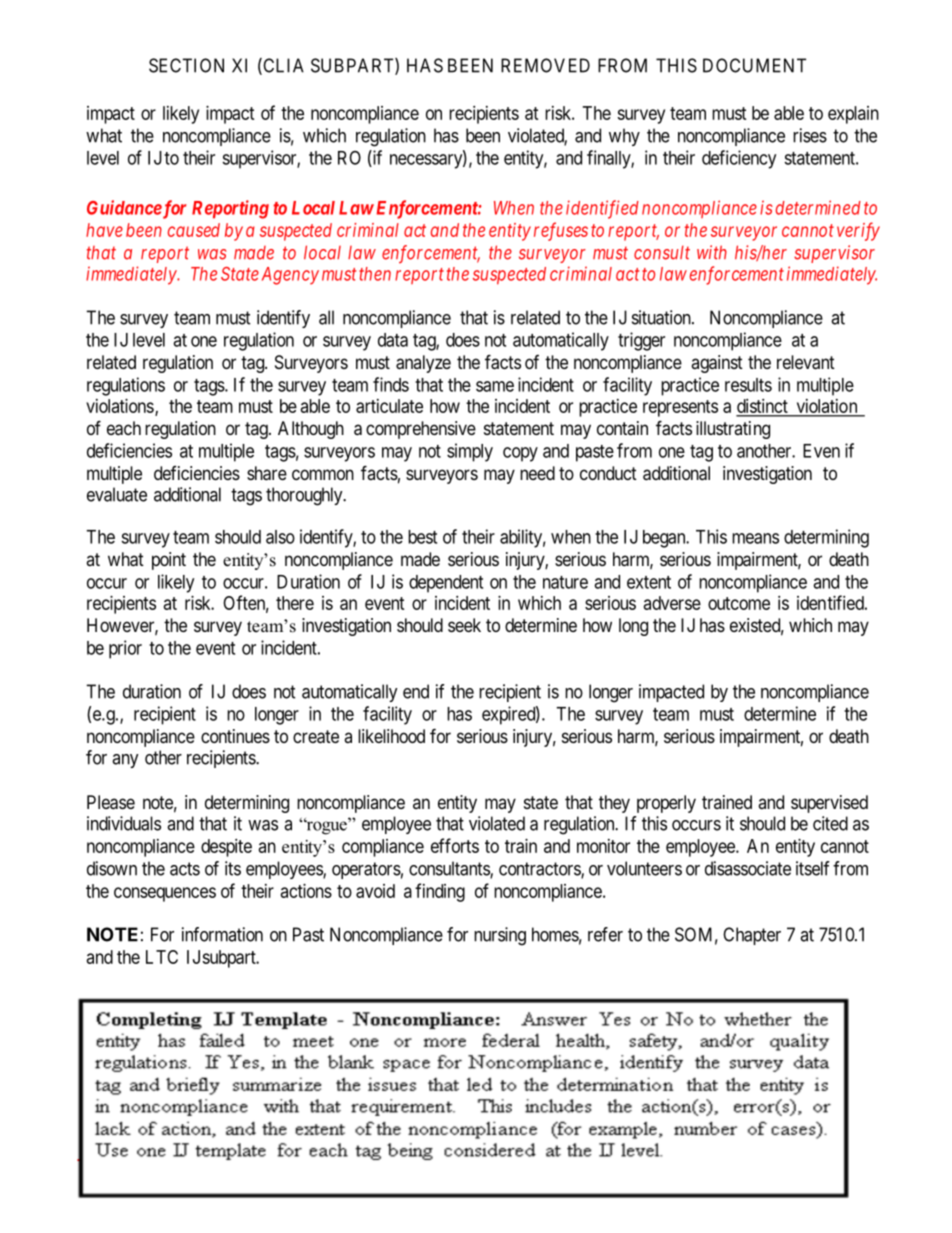 This page has height=1233, width=952. I want to click on evaluate, so click(117, 494).
